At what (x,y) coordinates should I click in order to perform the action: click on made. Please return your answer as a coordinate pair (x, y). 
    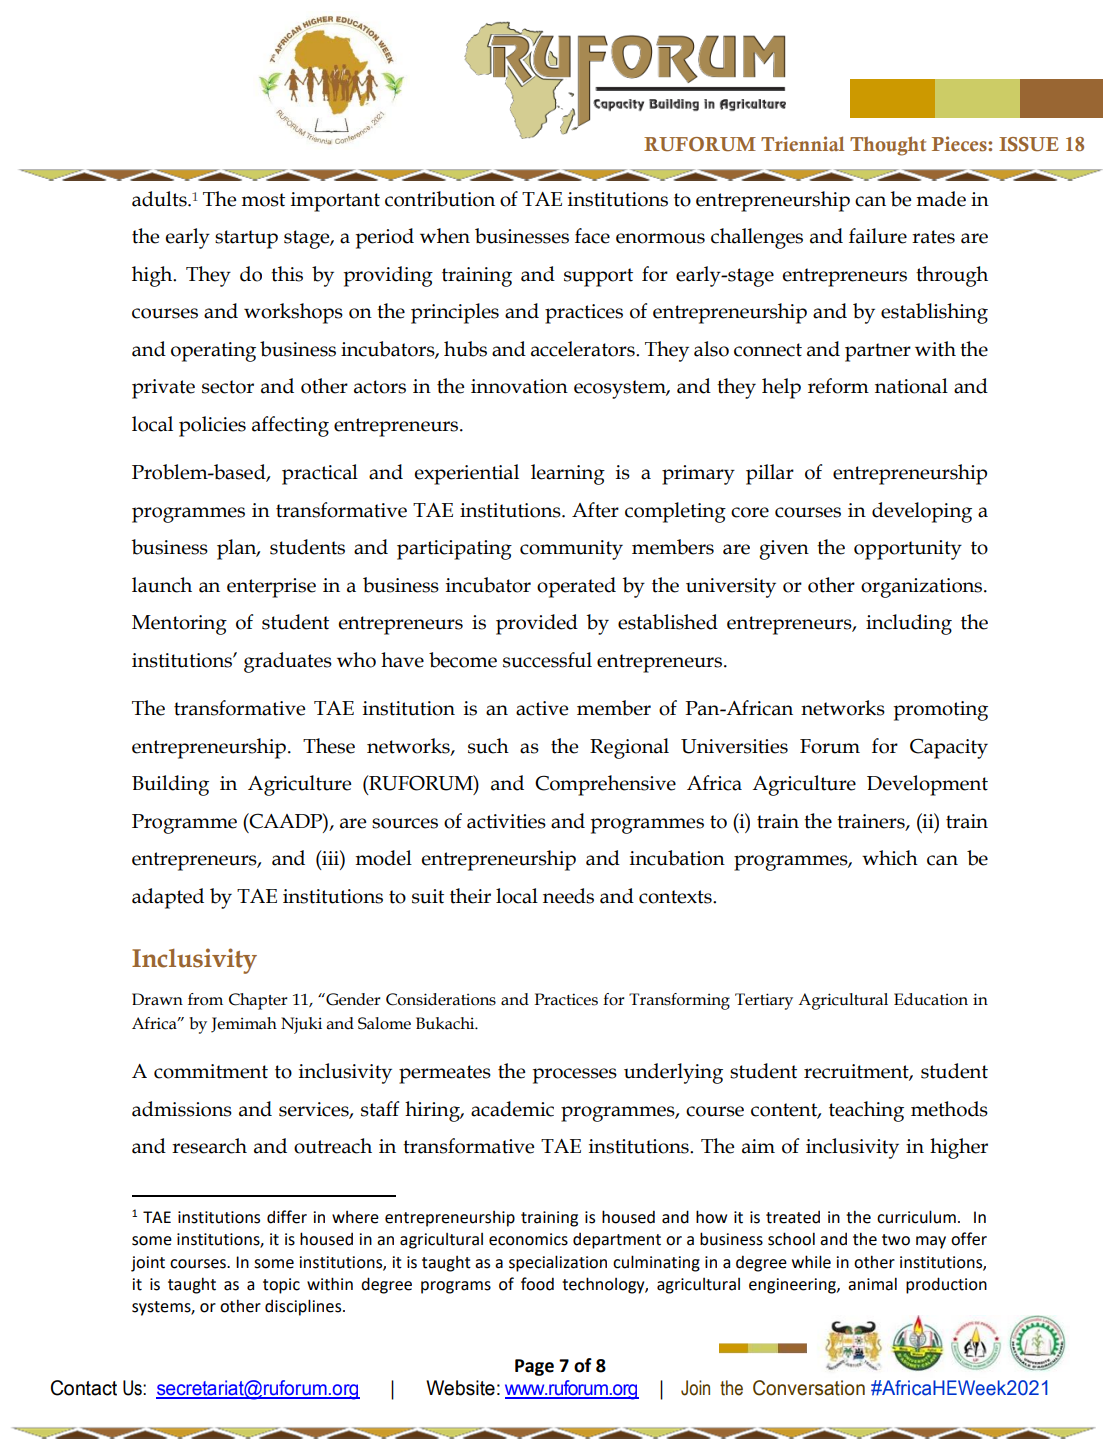
    Looking at the image, I should click on (941, 199).
